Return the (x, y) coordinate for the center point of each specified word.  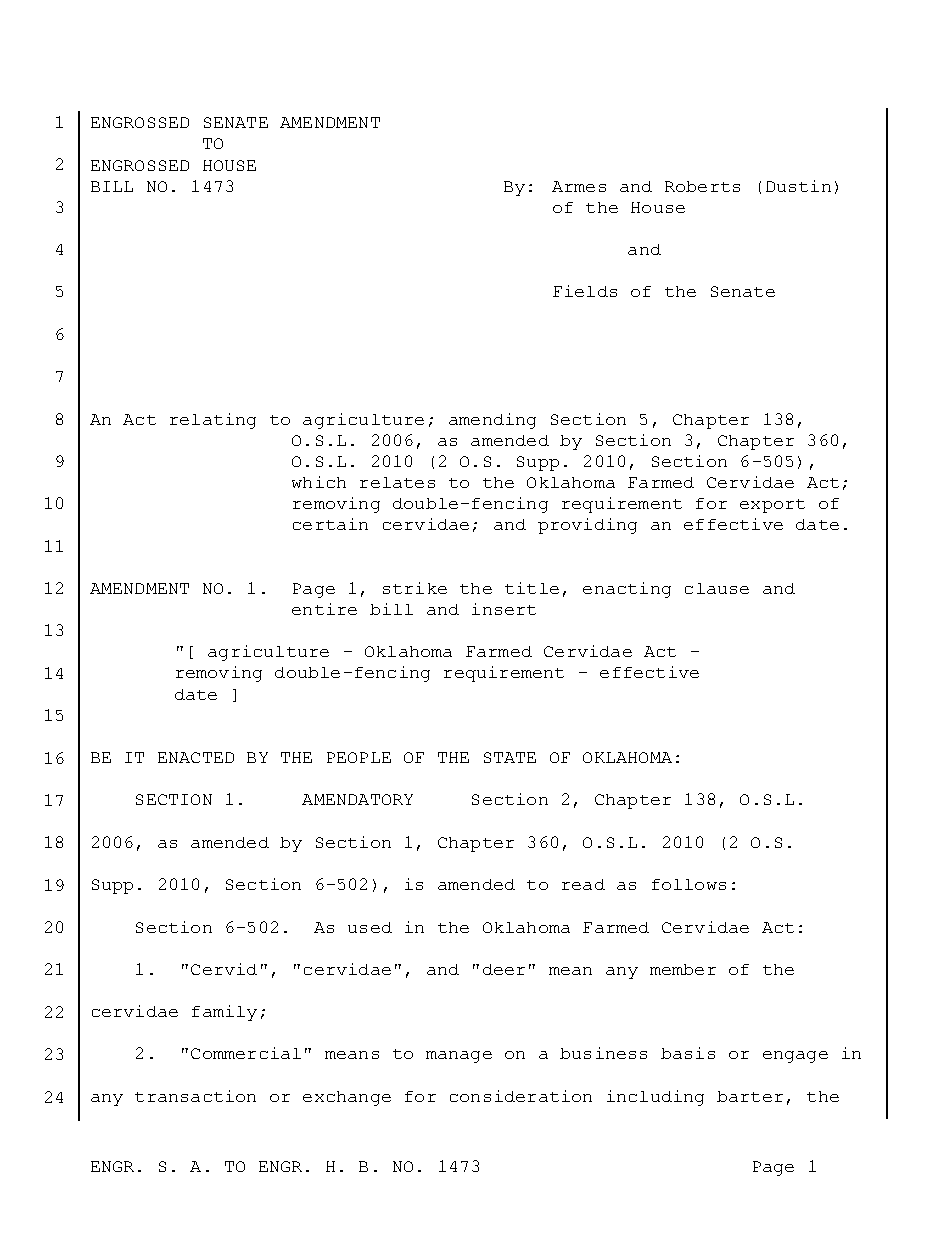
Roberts (702, 186)
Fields (585, 291)
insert (504, 609)
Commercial (246, 1053)
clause (717, 588)
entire (324, 609)
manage (459, 1057)
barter (750, 1096)
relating (213, 421)
